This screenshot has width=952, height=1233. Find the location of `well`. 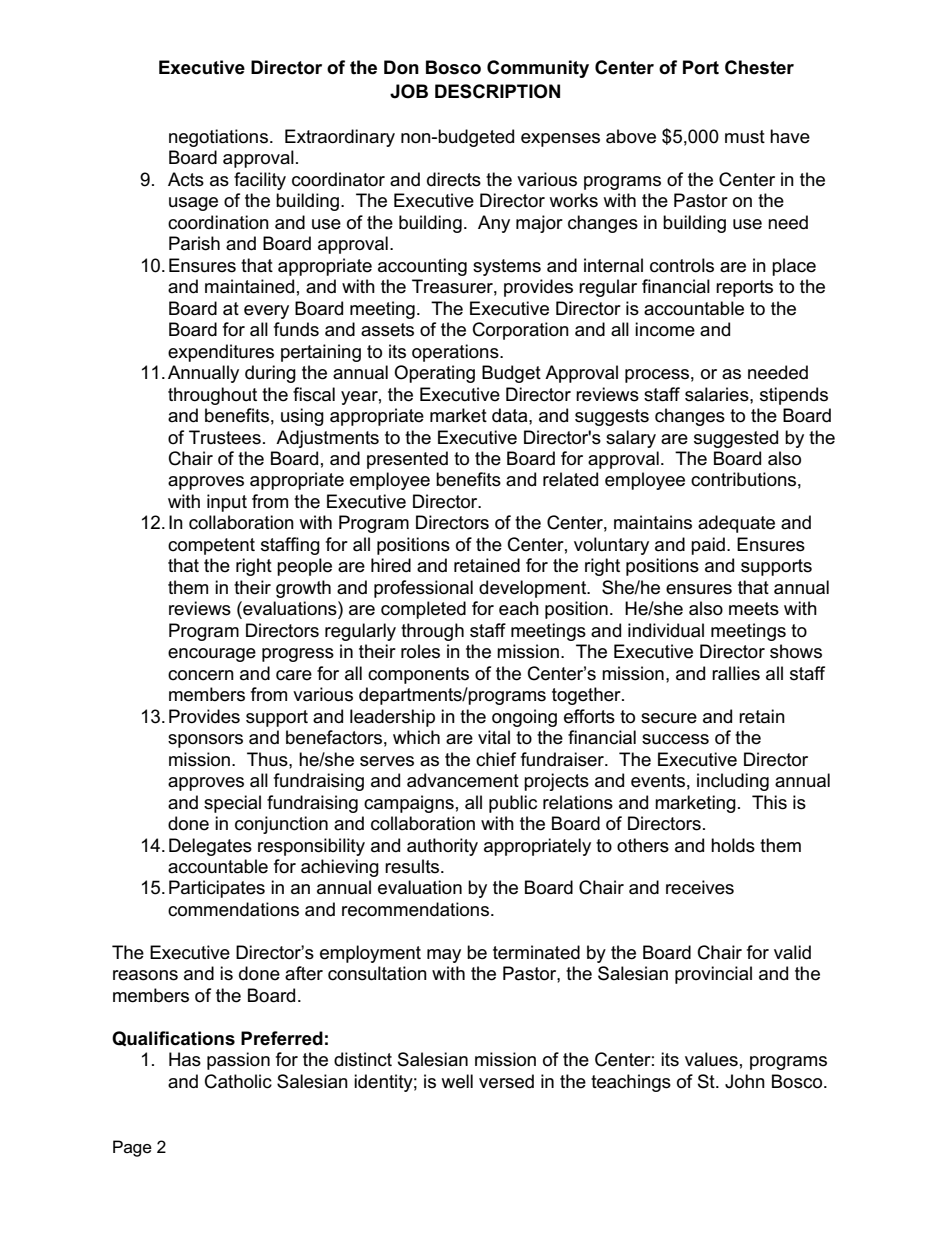

well is located at coordinates (457, 1081).
